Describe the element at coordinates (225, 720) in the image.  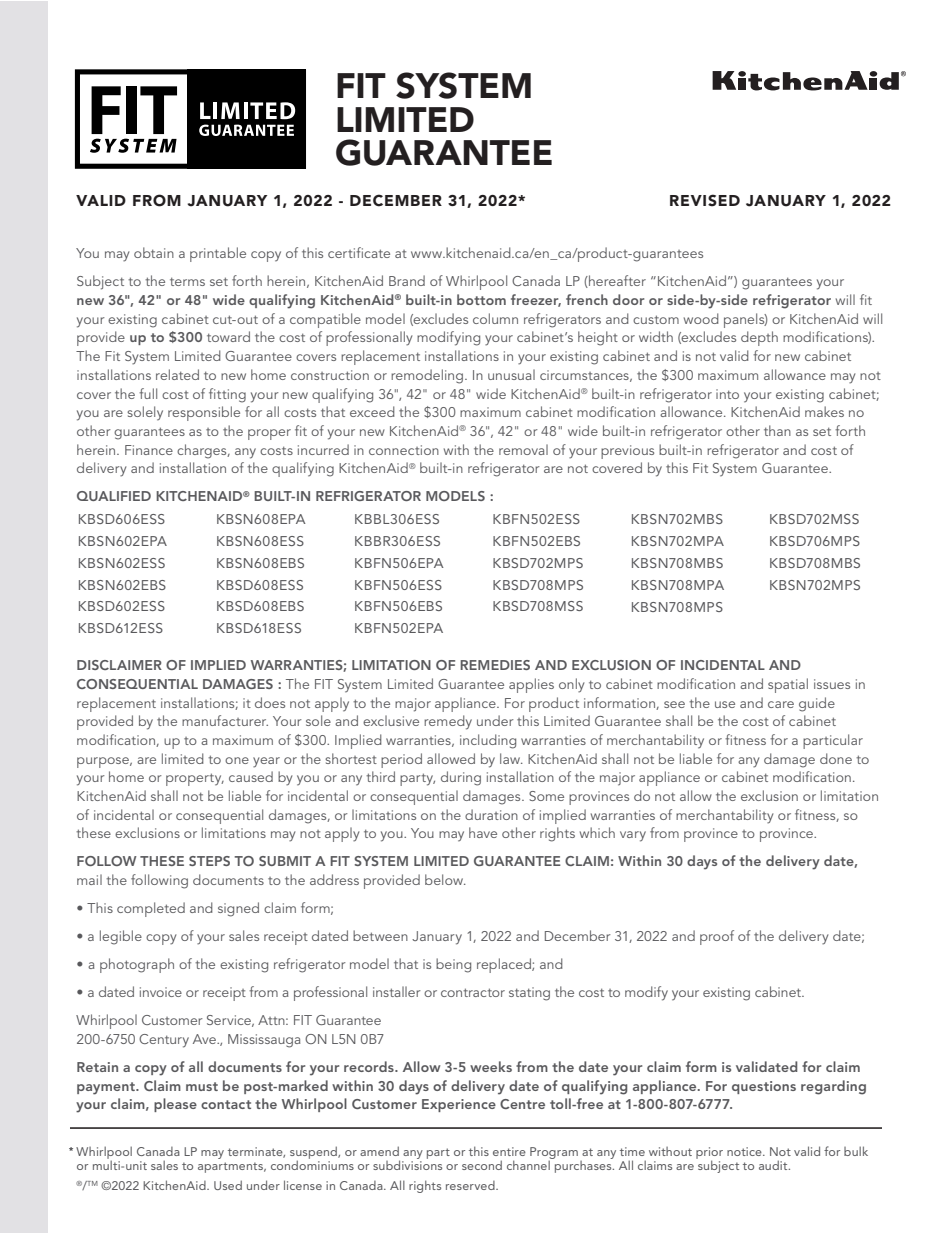
I see `manufacturer` at that location.
